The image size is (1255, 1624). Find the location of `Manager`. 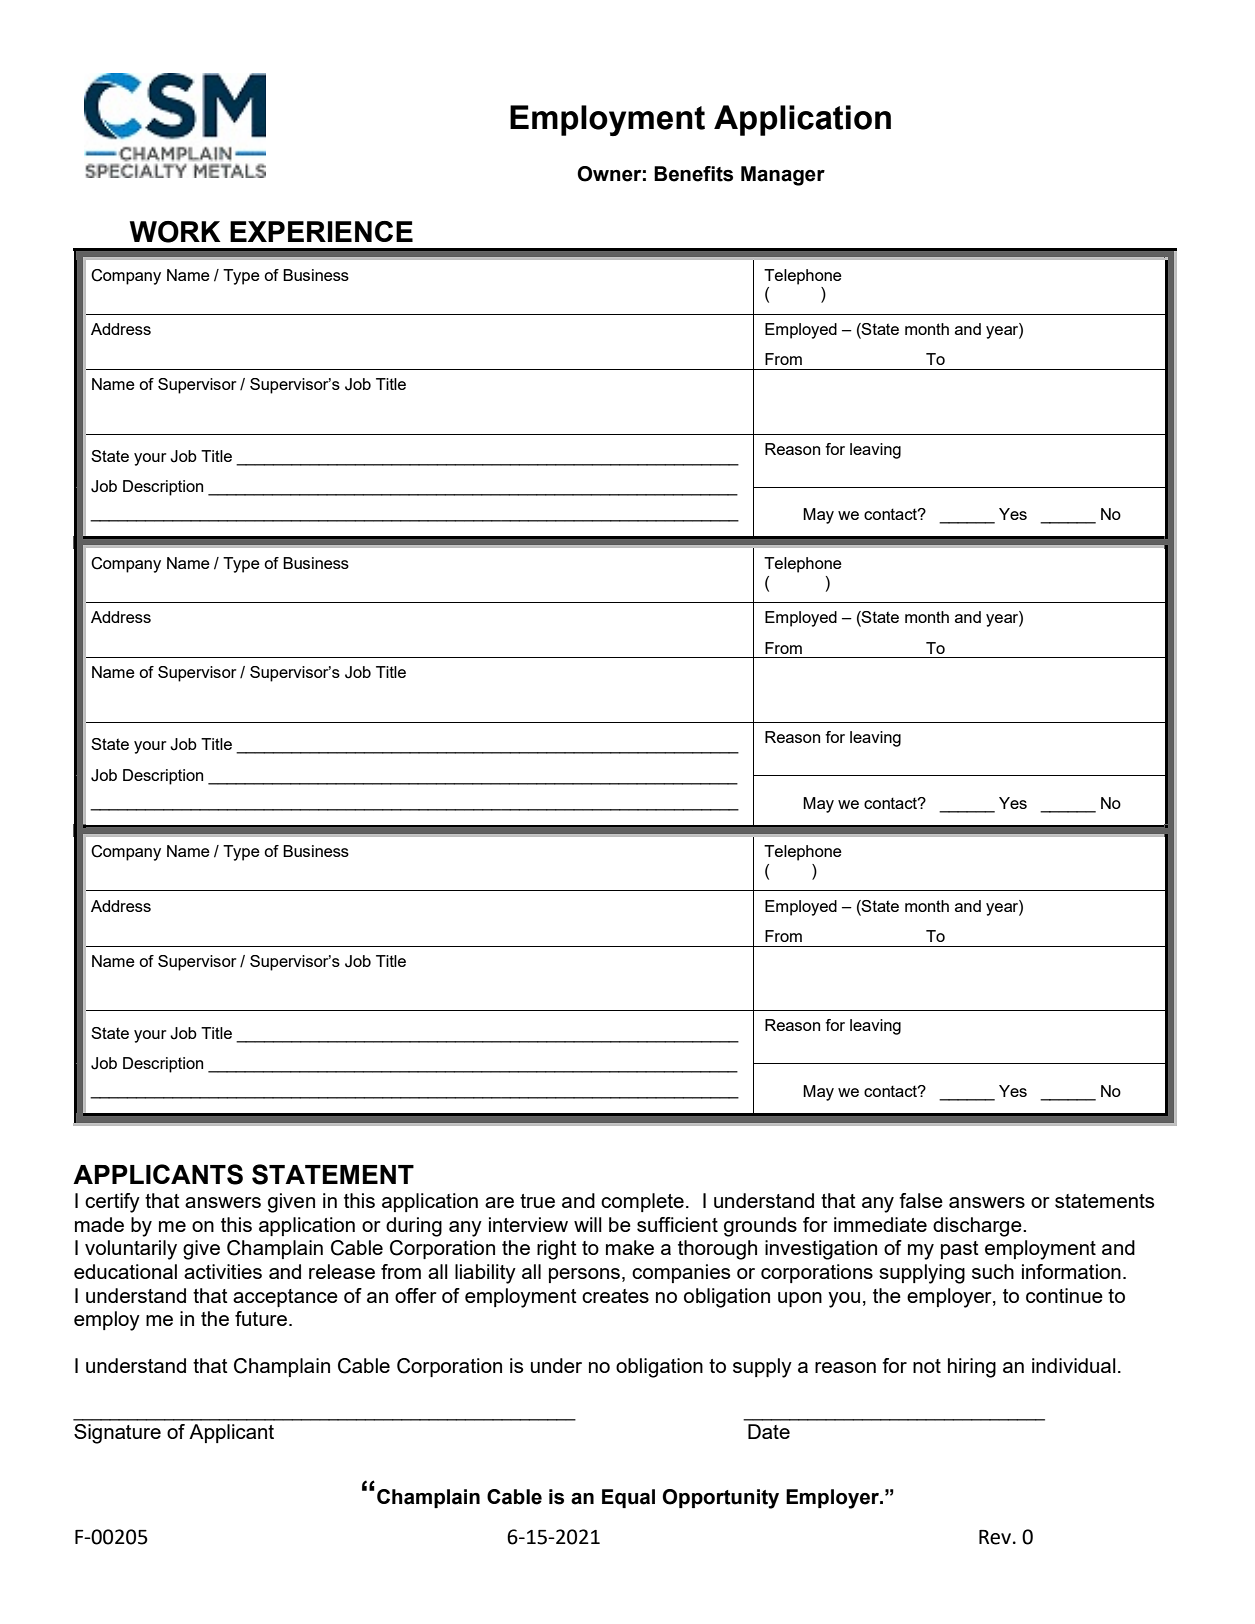

Manager is located at coordinates (783, 176).
